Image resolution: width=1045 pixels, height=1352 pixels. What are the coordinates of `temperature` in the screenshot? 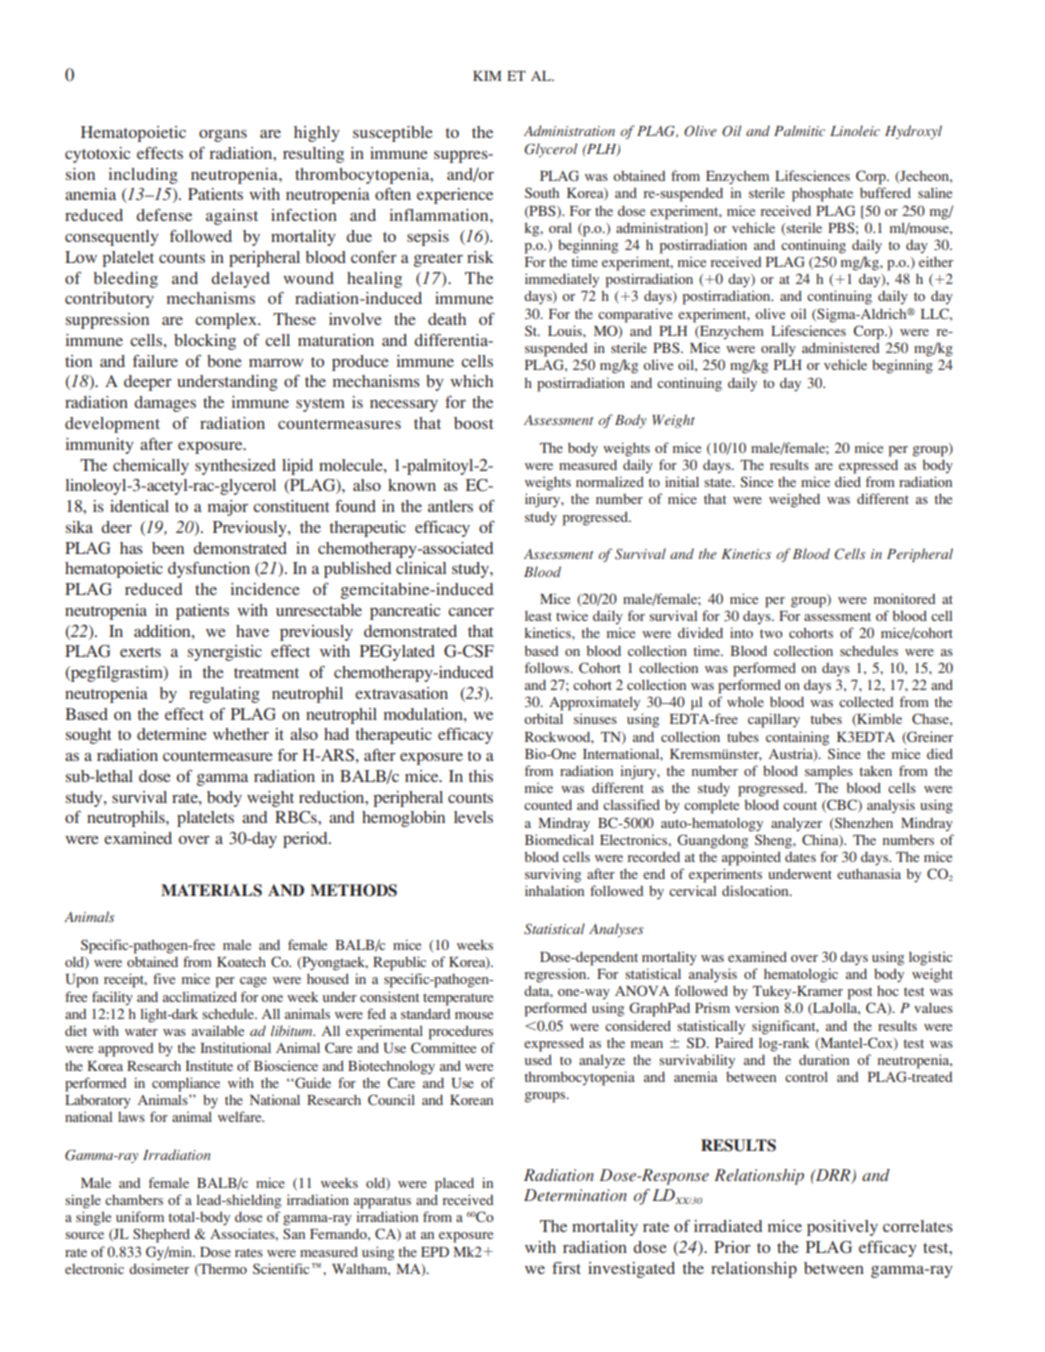 It's located at (458, 999).
